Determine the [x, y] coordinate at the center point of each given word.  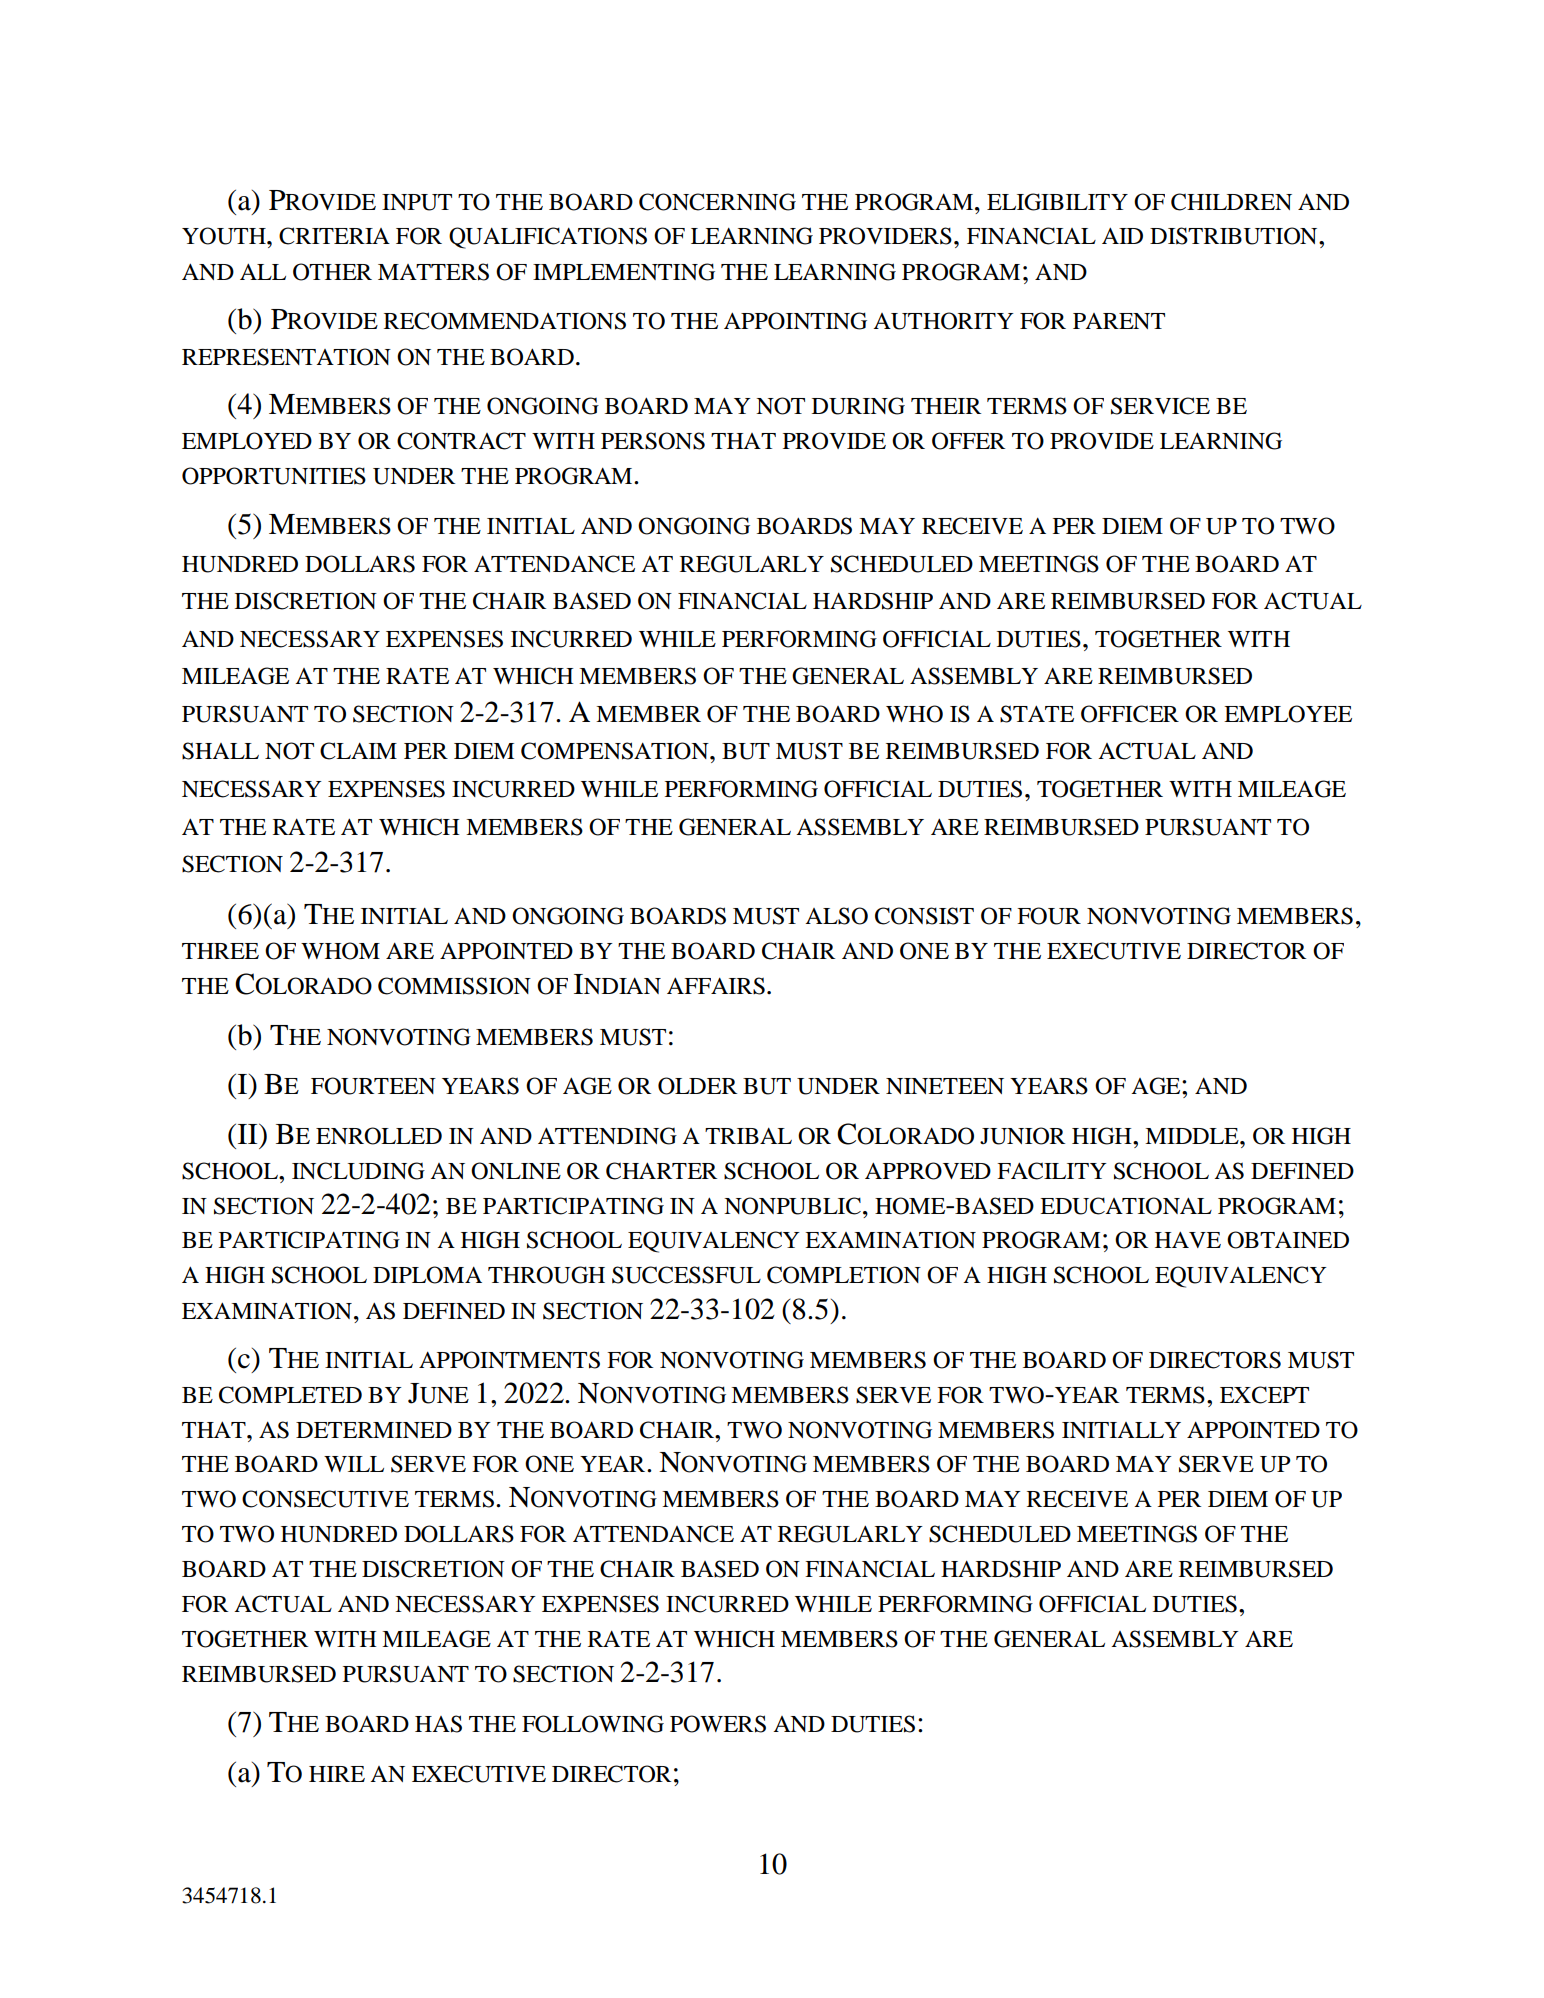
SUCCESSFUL [686, 1275]
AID [1122, 236]
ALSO [836, 916]
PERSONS [653, 441]
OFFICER [1130, 714]
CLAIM [358, 751]
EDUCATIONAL [1126, 1206]
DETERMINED [374, 1430]
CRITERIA [334, 236]
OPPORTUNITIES [274, 476]
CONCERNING [717, 202]
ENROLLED [379, 1136]
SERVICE [1160, 406]
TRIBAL [748, 1135]
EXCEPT [1264, 1395]
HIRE [337, 1774]
